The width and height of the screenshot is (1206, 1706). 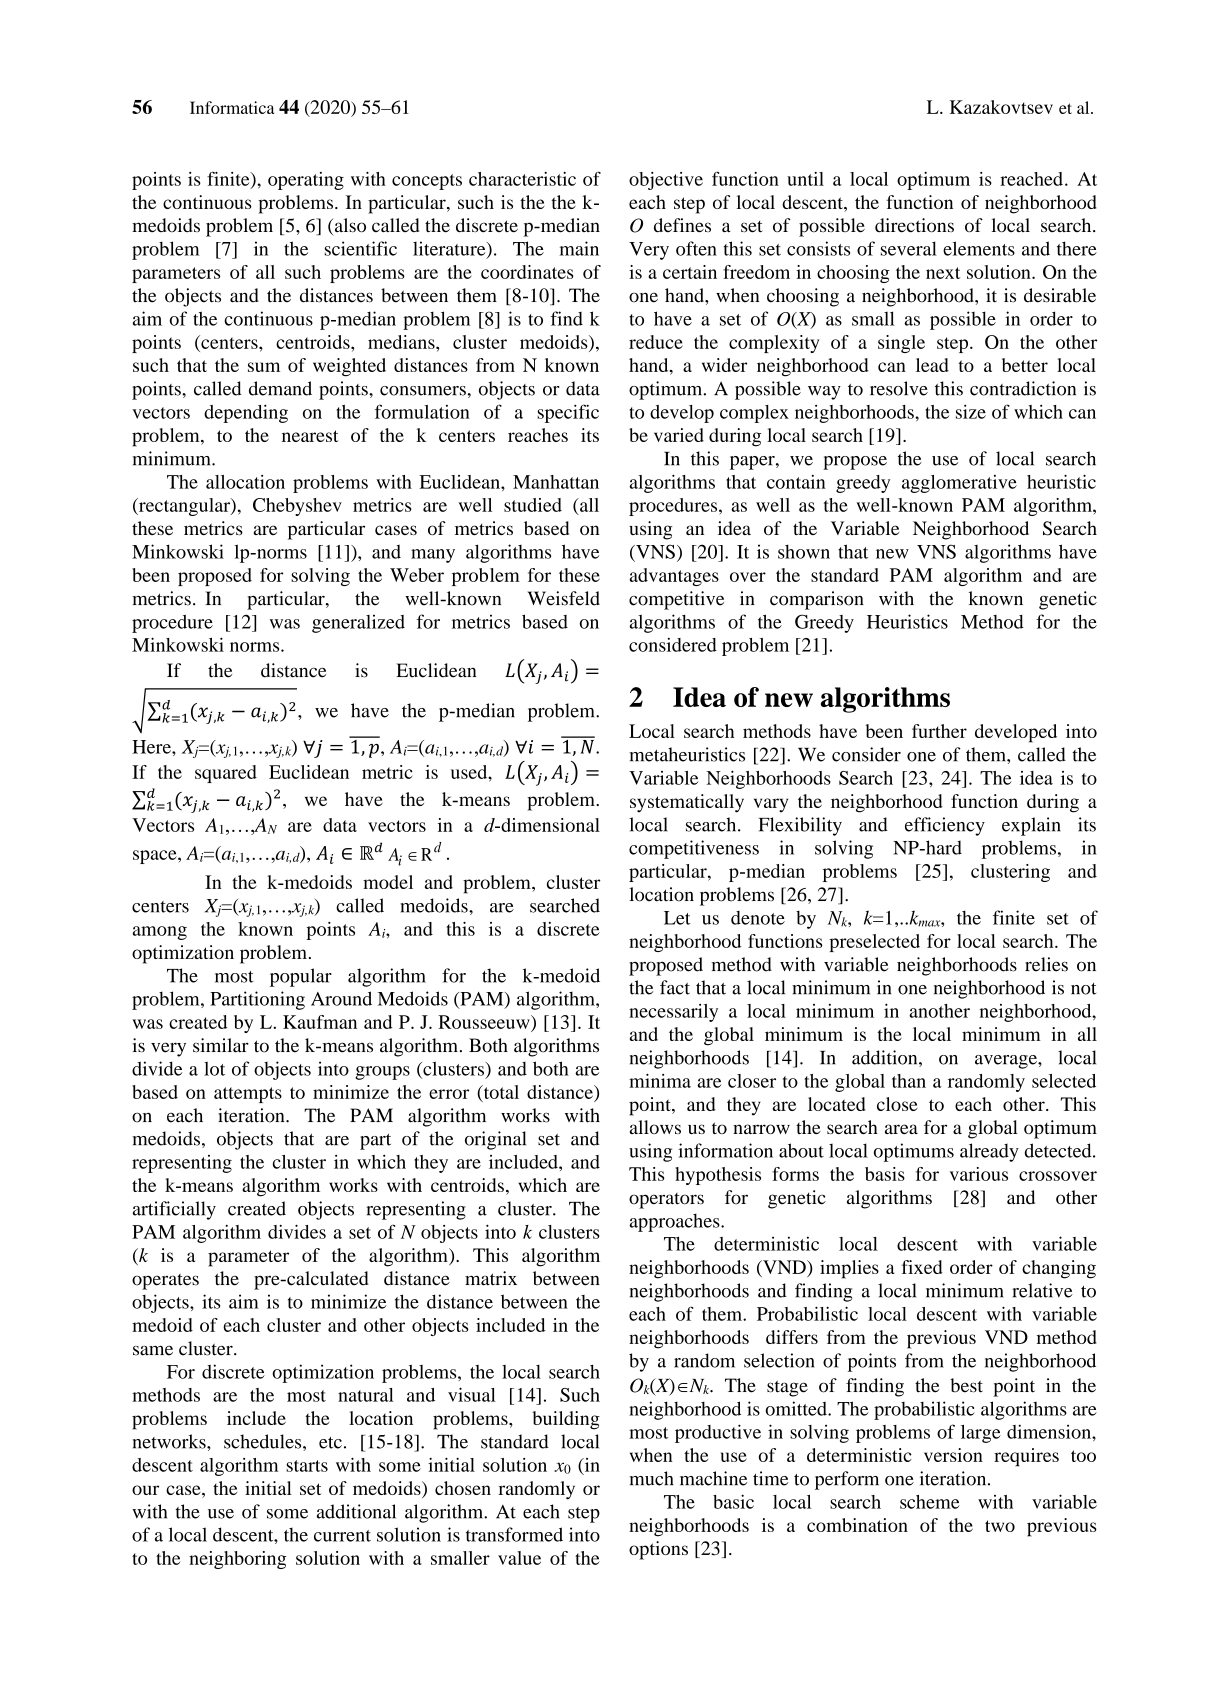 What do you see at coordinates (979, 1174) in the screenshot?
I see `various` at bounding box center [979, 1174].
